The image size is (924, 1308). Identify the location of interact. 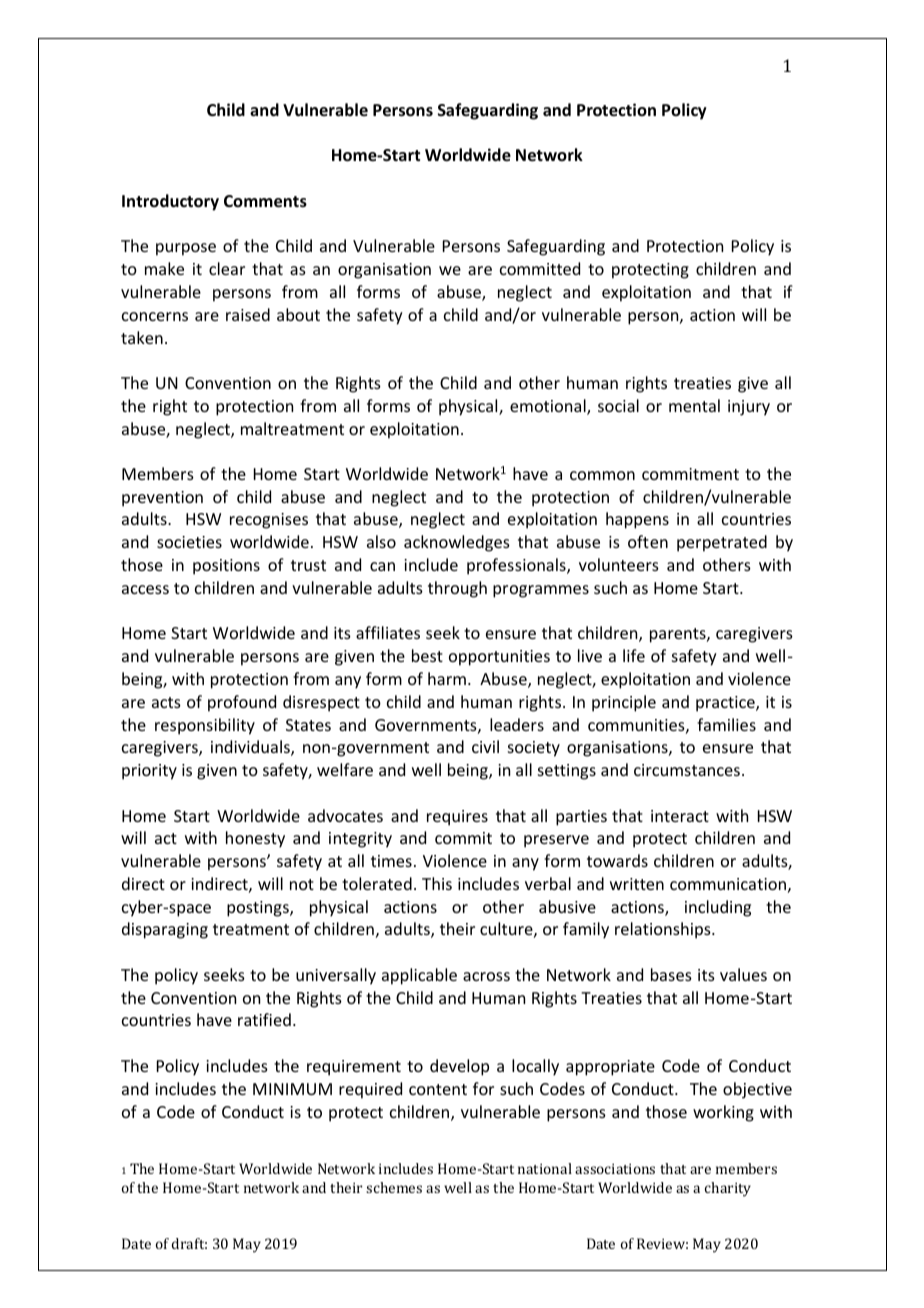
(680, 816).
